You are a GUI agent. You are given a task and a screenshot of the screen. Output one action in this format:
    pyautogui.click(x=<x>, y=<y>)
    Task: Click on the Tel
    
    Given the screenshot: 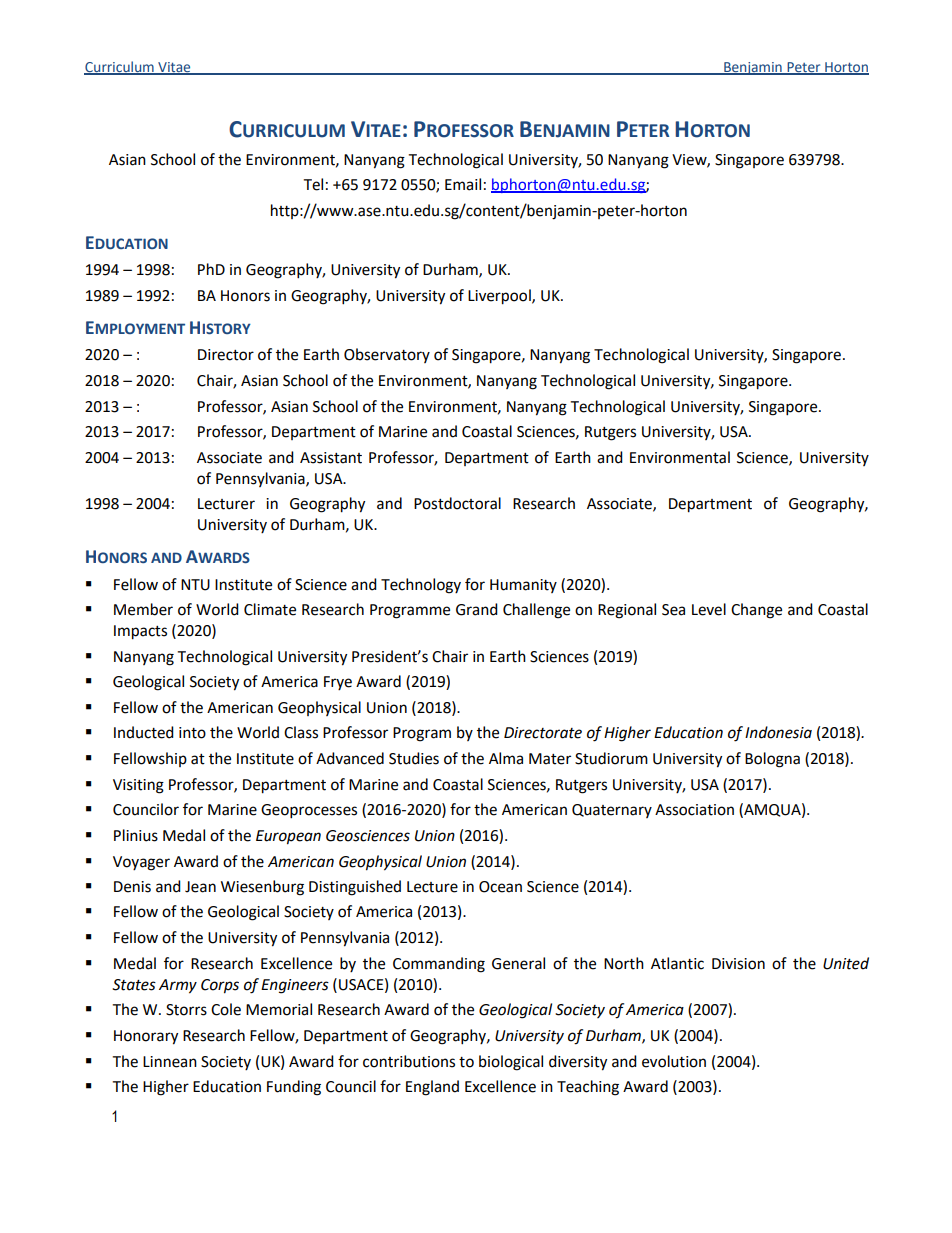 What is the action you would take?
    pyautogui.click(x=313, y=184)
